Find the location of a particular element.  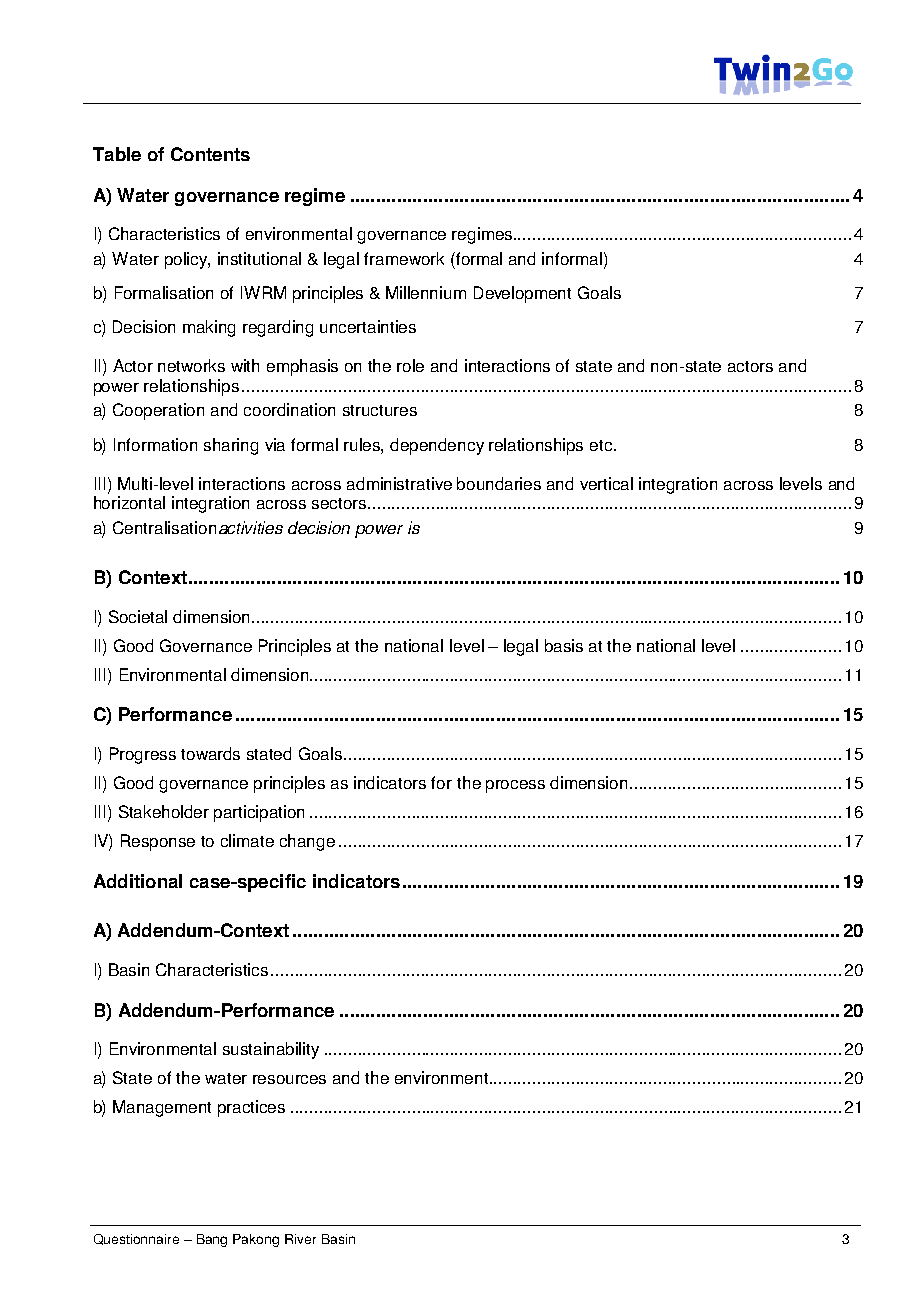

change is located at coordinates (307, 842).
